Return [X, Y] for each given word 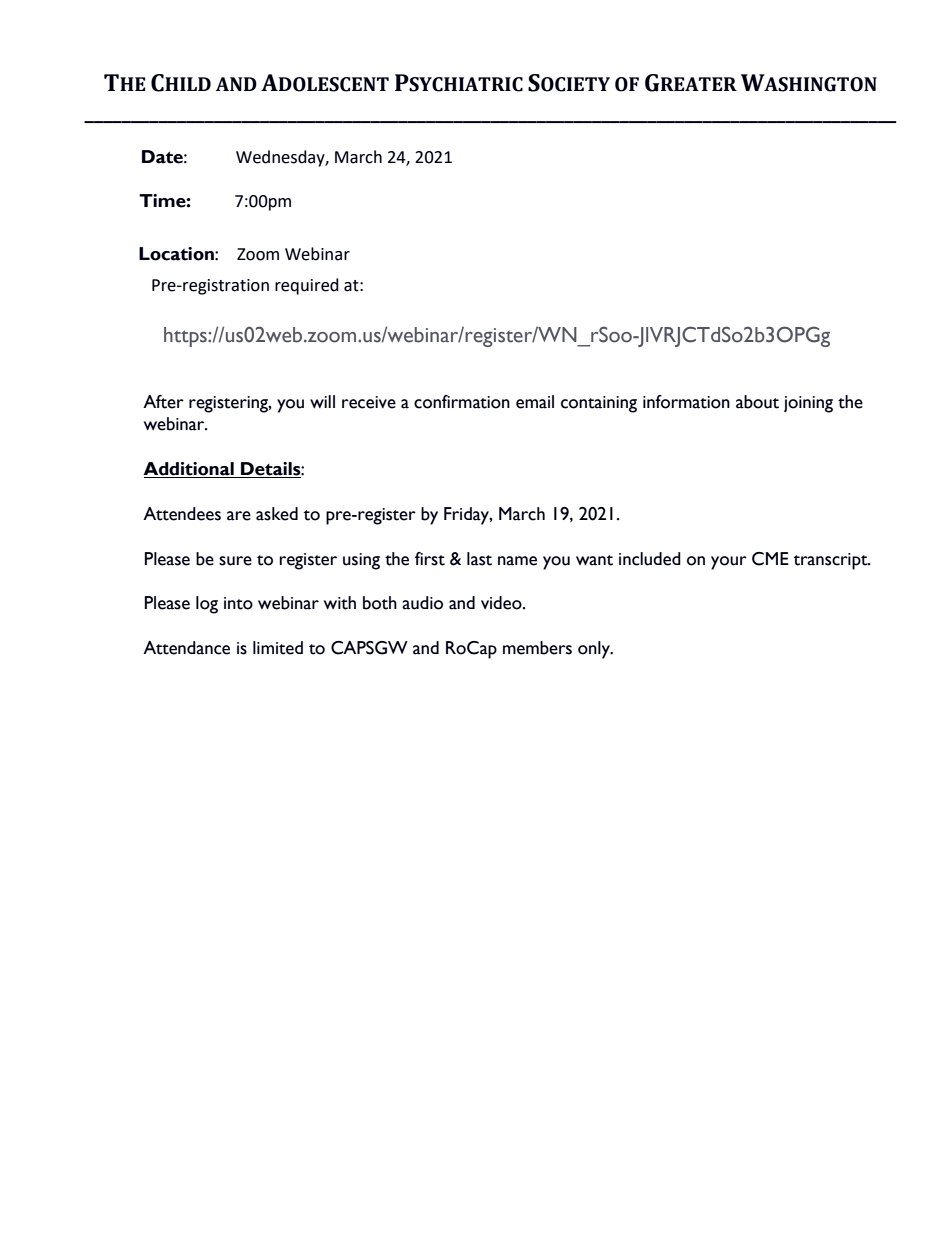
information [686, 402]
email [535, 402]
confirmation [462, 402]
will [322, 401]
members [537, 648]
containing [599, 404]
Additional [189, 470]
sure [235, 561]
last [479, 559]
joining [808, 404]
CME [770, 559]
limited [278, 648]
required [307, 286]
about [757, 402]
